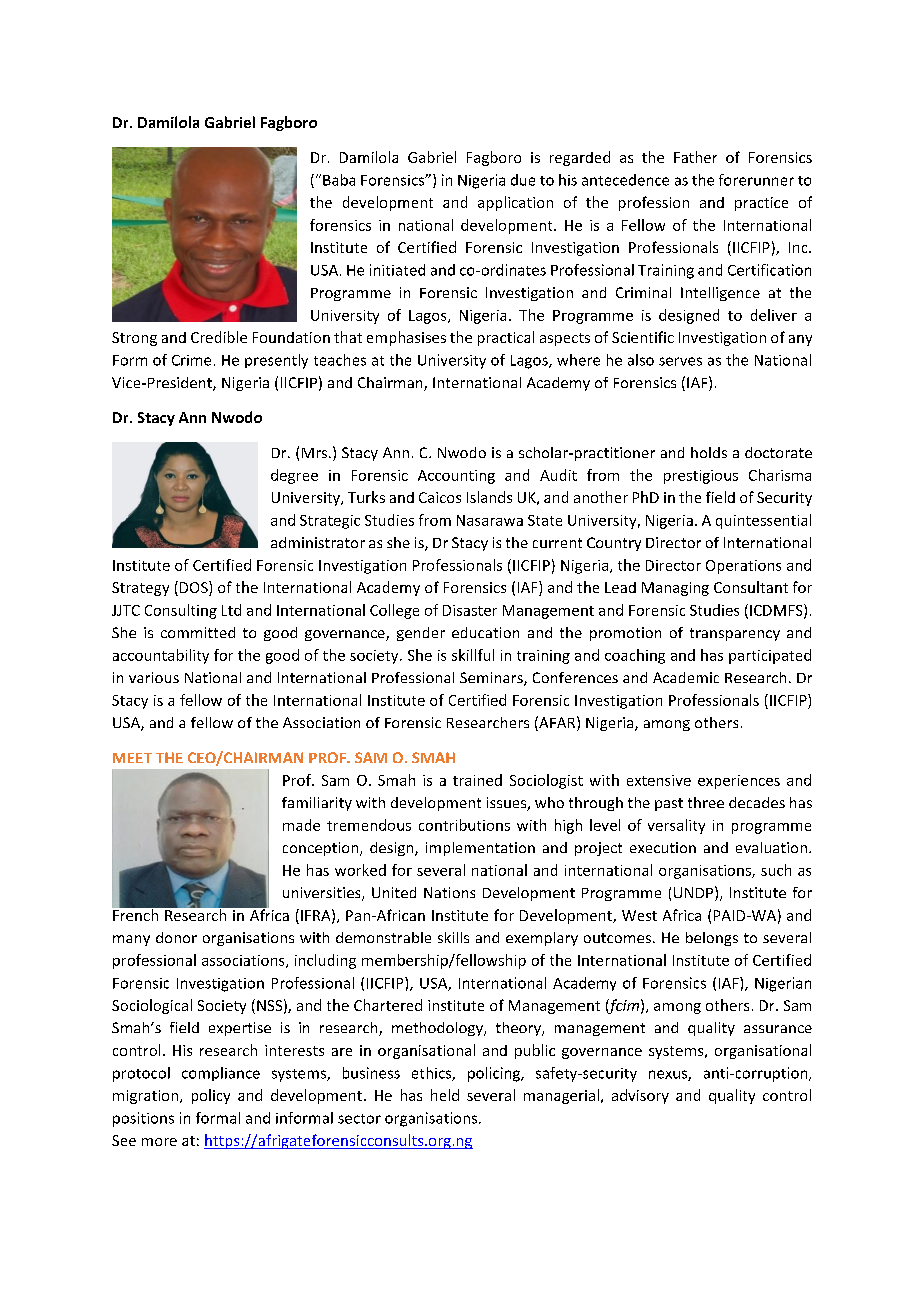 Image resolution: width=924 pixels, height=1308 pixels. I want to click on Baba, so click(339, 180).
